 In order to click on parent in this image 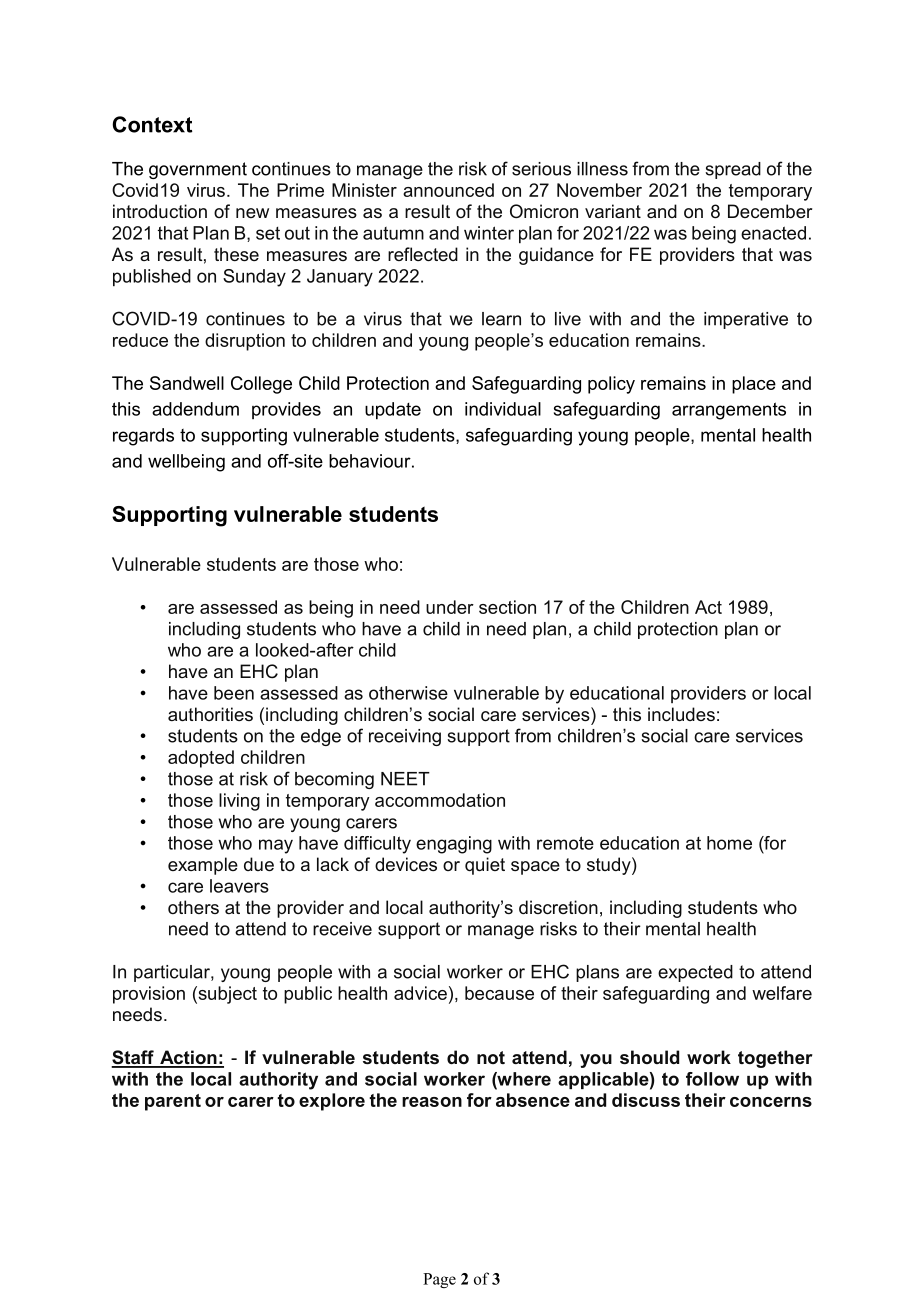, I will do `click(173, 1102)`.
